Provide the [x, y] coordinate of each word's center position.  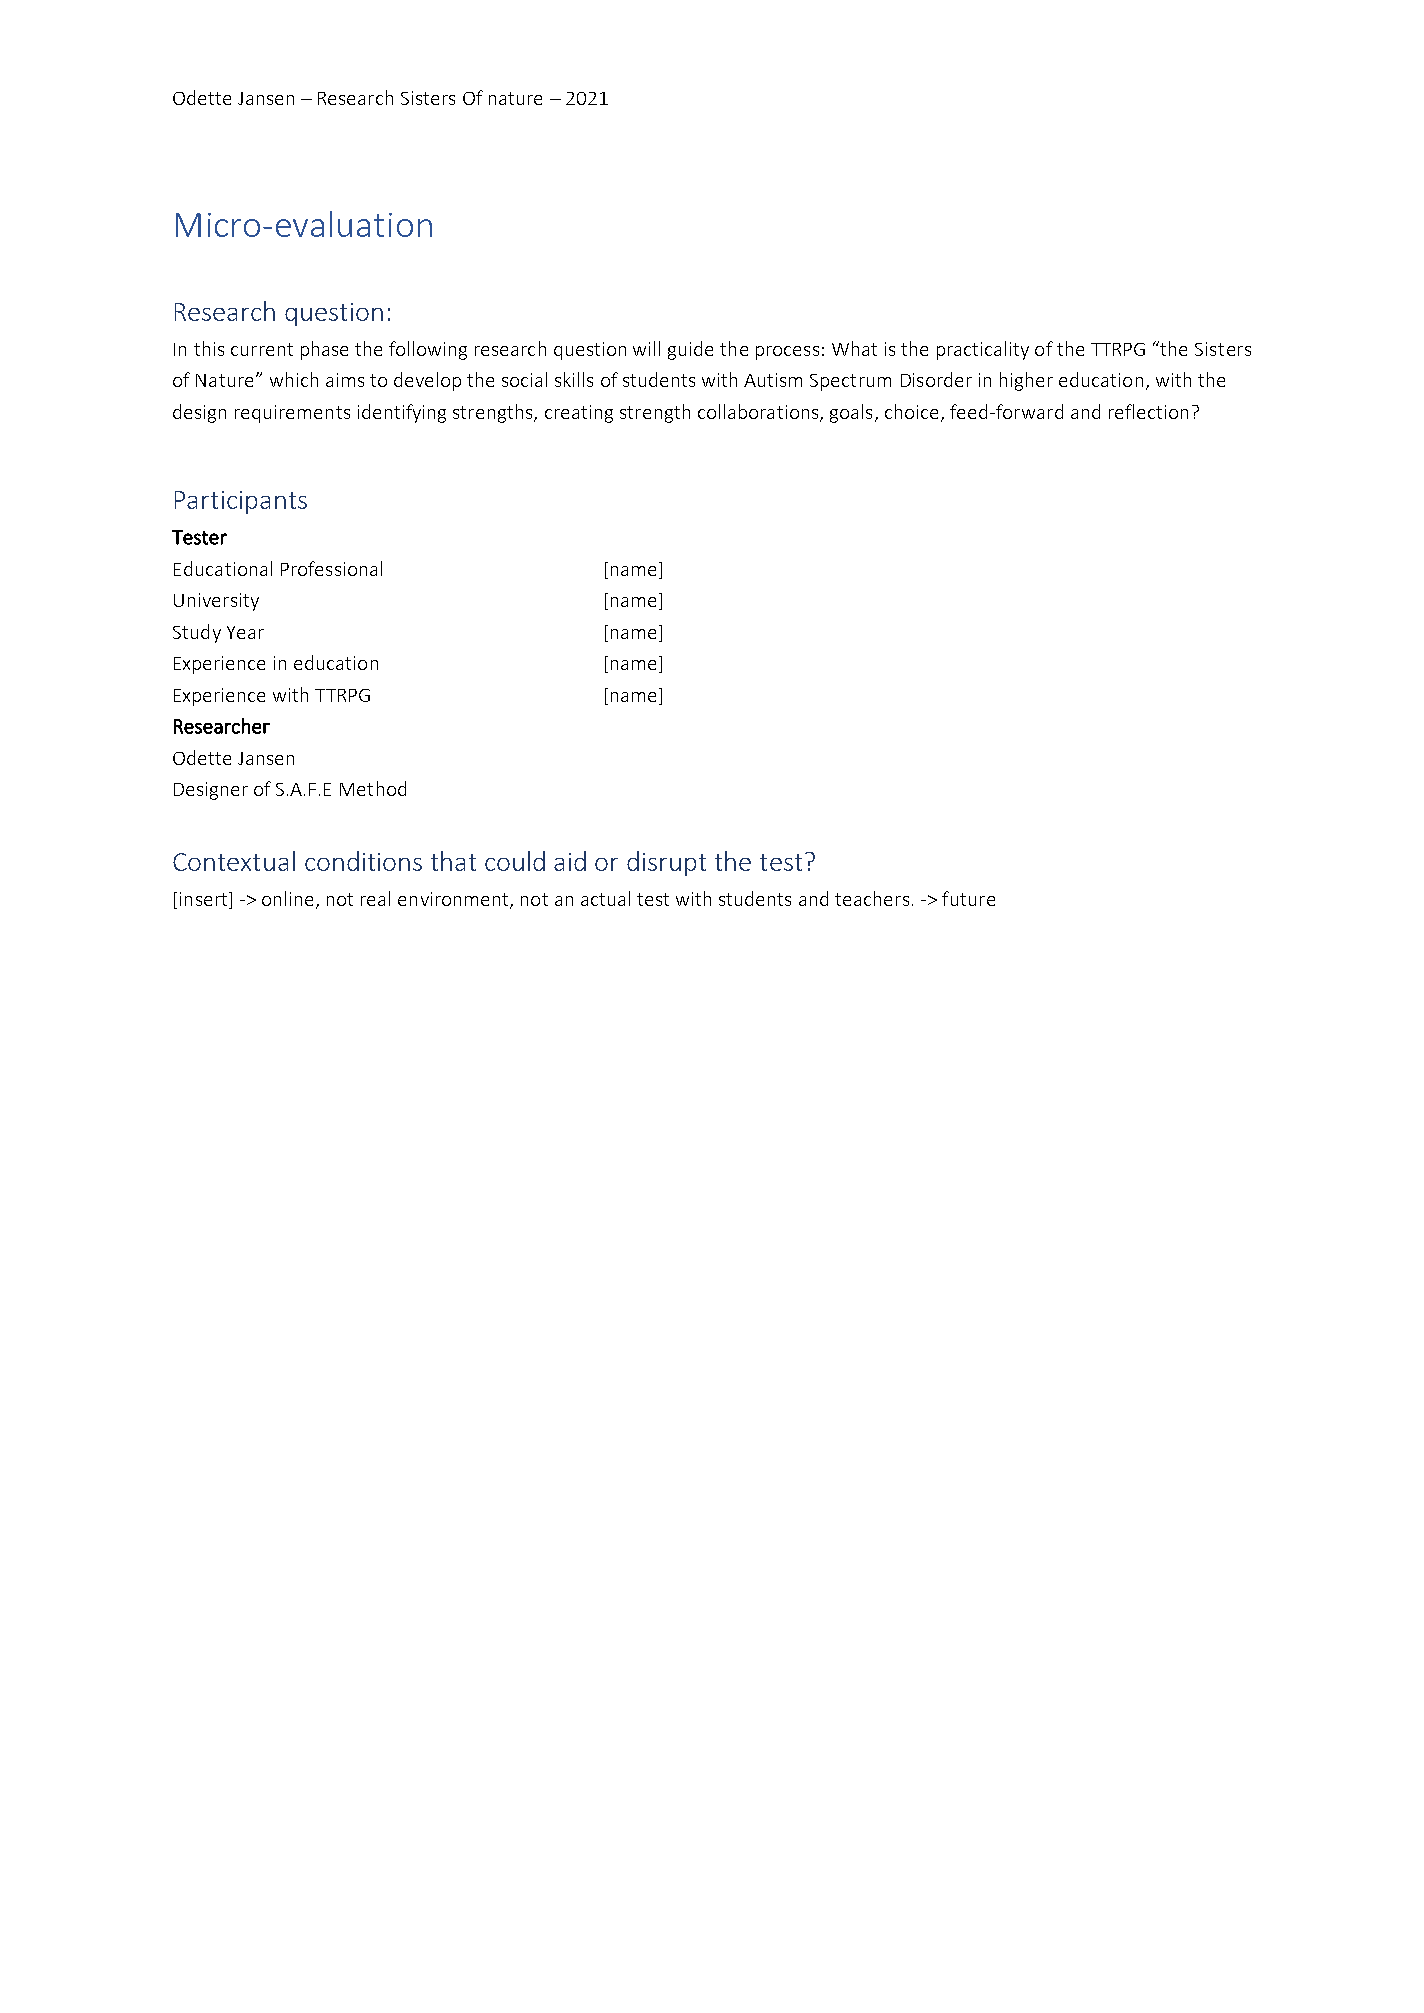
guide [690, 350]
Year [245, 632]
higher [1026, 381]
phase [324, 350]
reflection [1148, 411]
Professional [331, 568]
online [289, 900]
